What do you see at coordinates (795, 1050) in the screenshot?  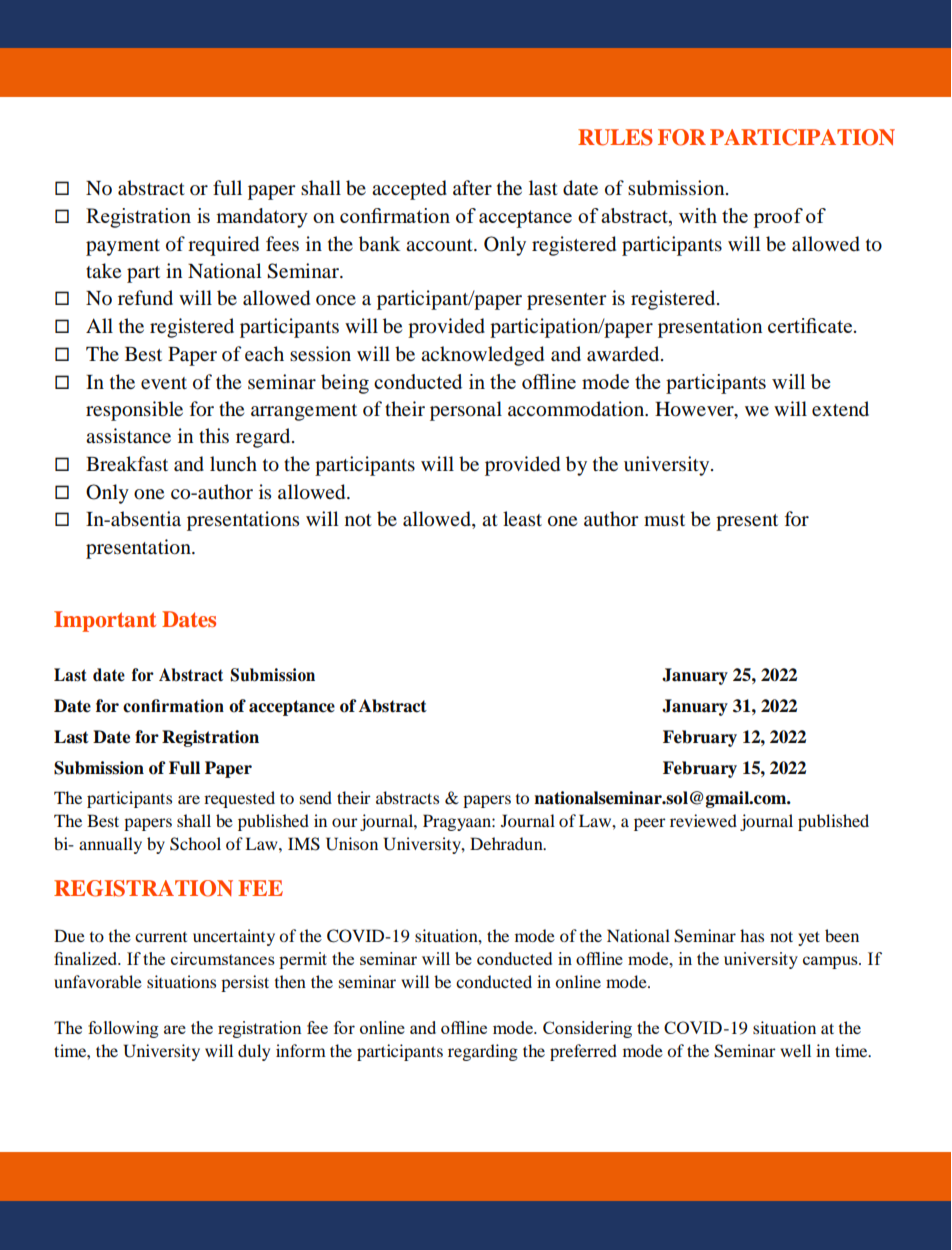 I see `well` at bounding box center [795, 1050].
